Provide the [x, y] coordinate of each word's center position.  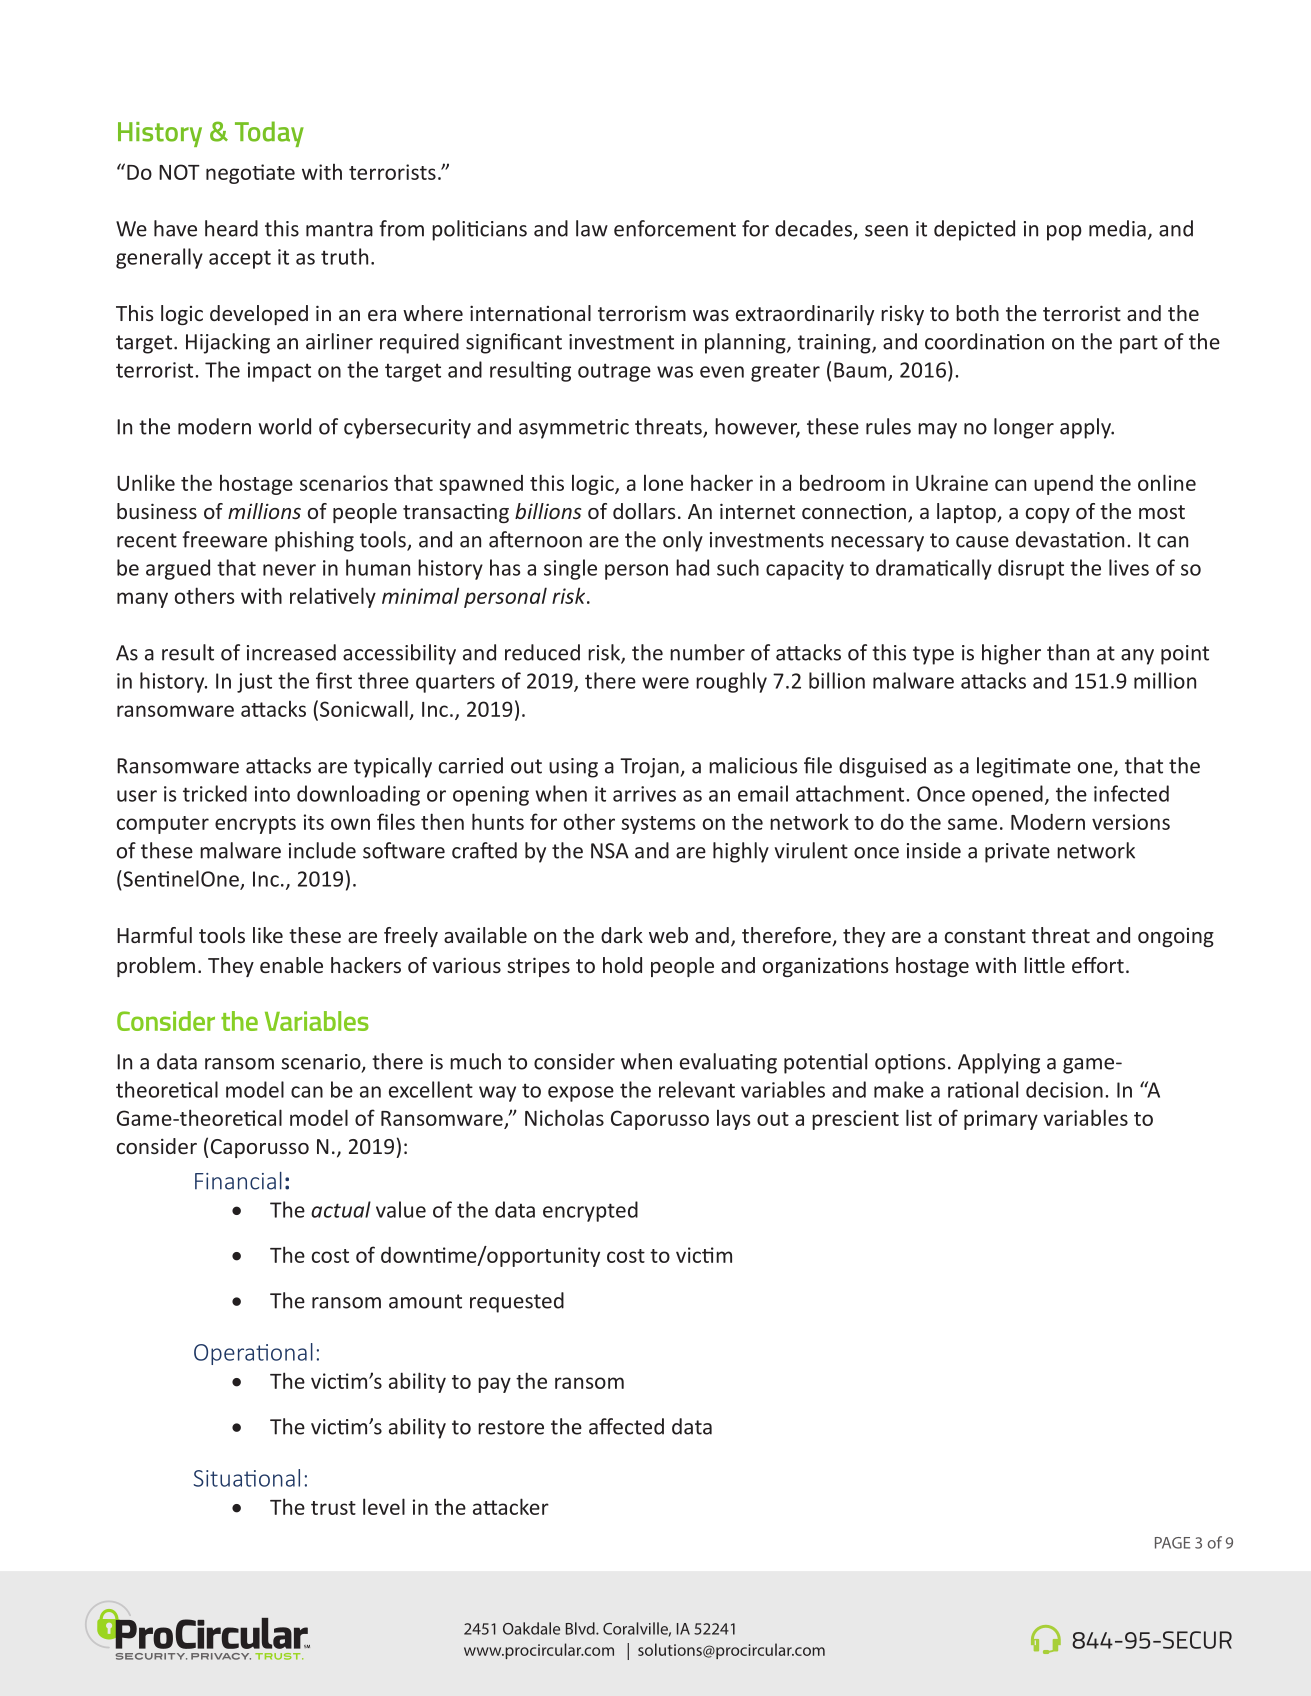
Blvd [581, 1628]
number [707, 652]
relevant [697, 1089]
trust [333, 1508]
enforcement [675, 228]
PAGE [1172, 1543]
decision [1064, 1089]
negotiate [250, 174]
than [1068, 652]
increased [291, 652]
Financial [238, 1181]
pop [1064, 233]
